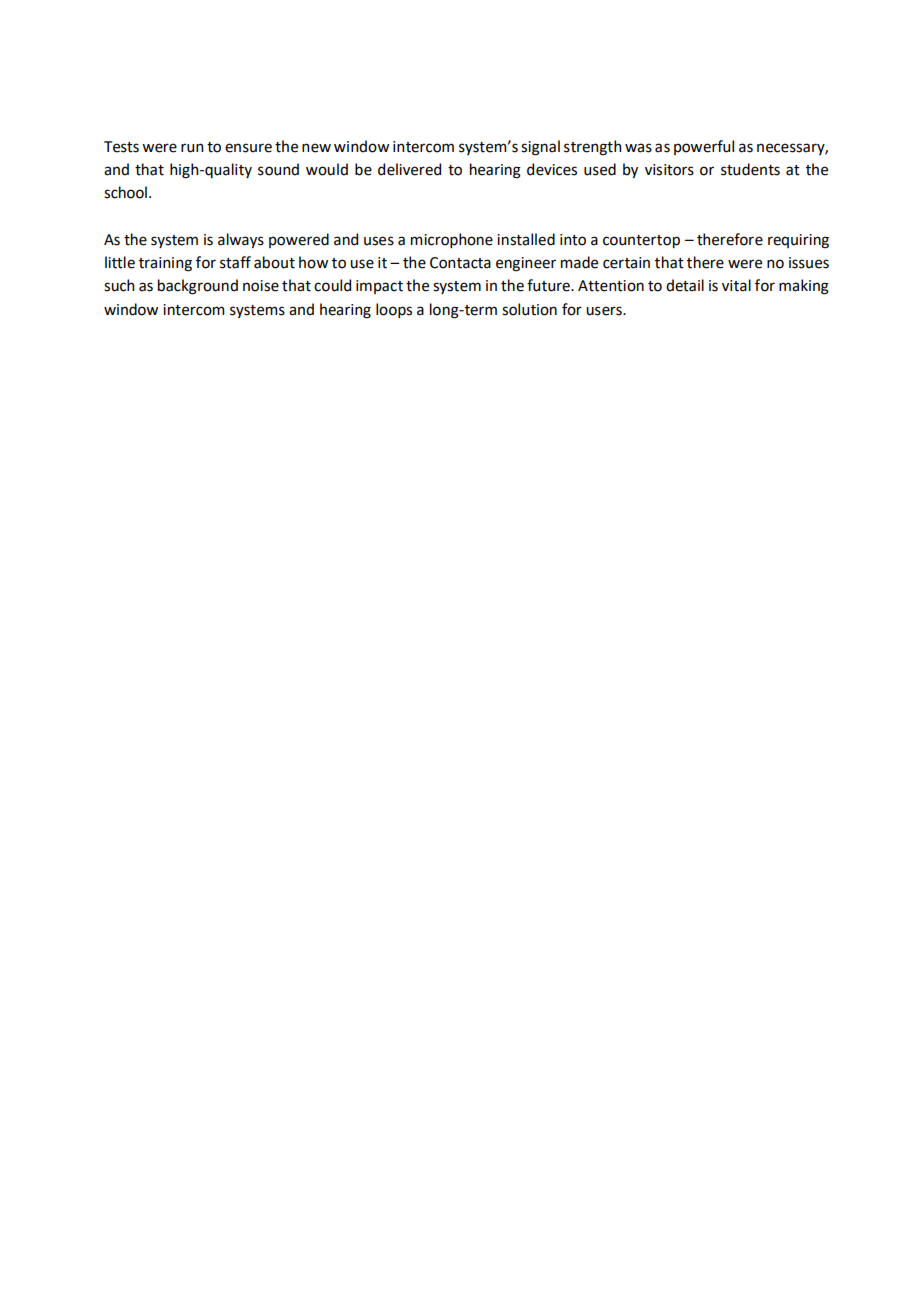 The image size is (924, 1308). I want to click on microphone, so click(452, 240).
